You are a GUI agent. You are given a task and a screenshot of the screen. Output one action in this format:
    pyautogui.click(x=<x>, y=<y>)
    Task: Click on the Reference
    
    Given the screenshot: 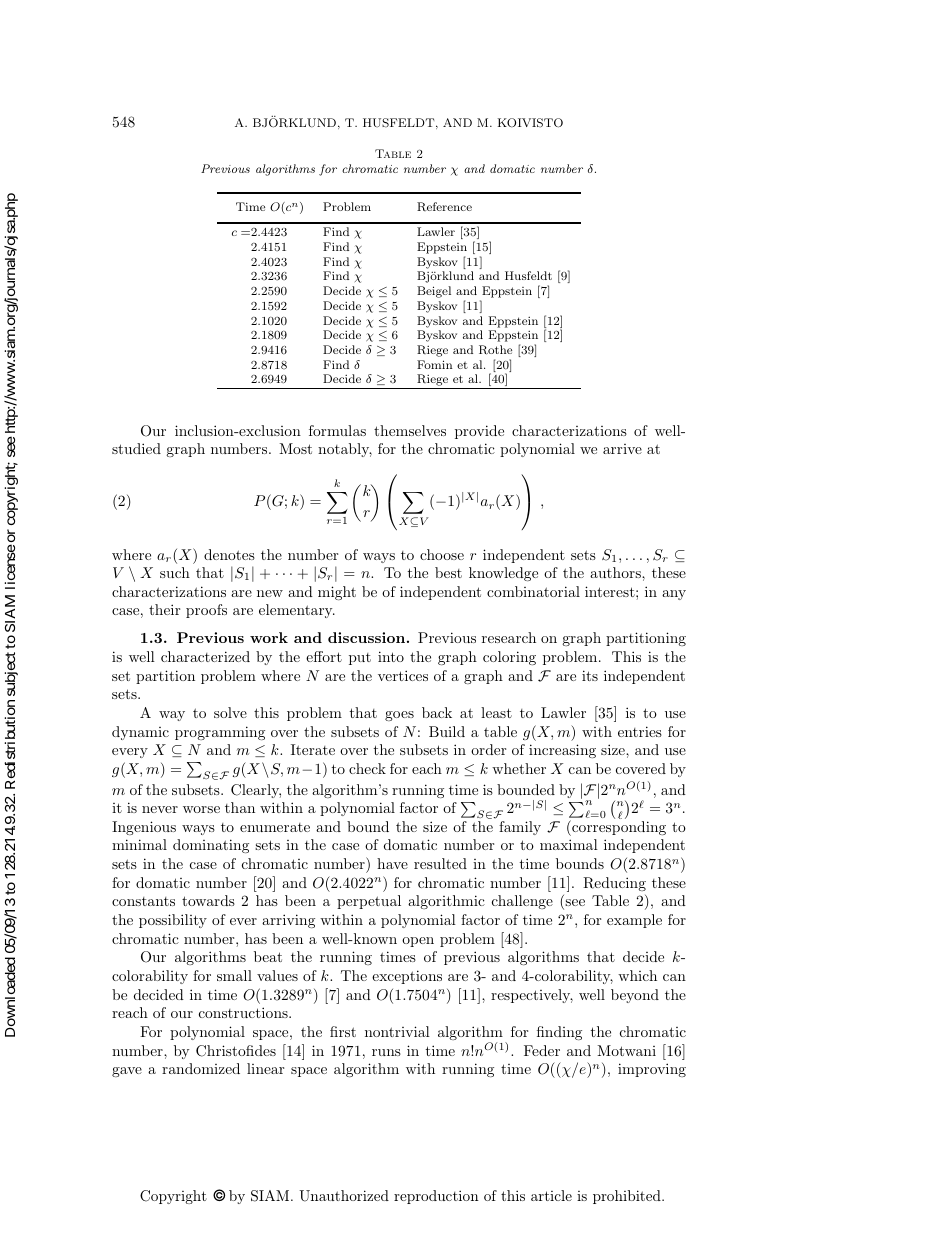 What is the action you would take?
    pyautogui.click(x=444, y=206)
